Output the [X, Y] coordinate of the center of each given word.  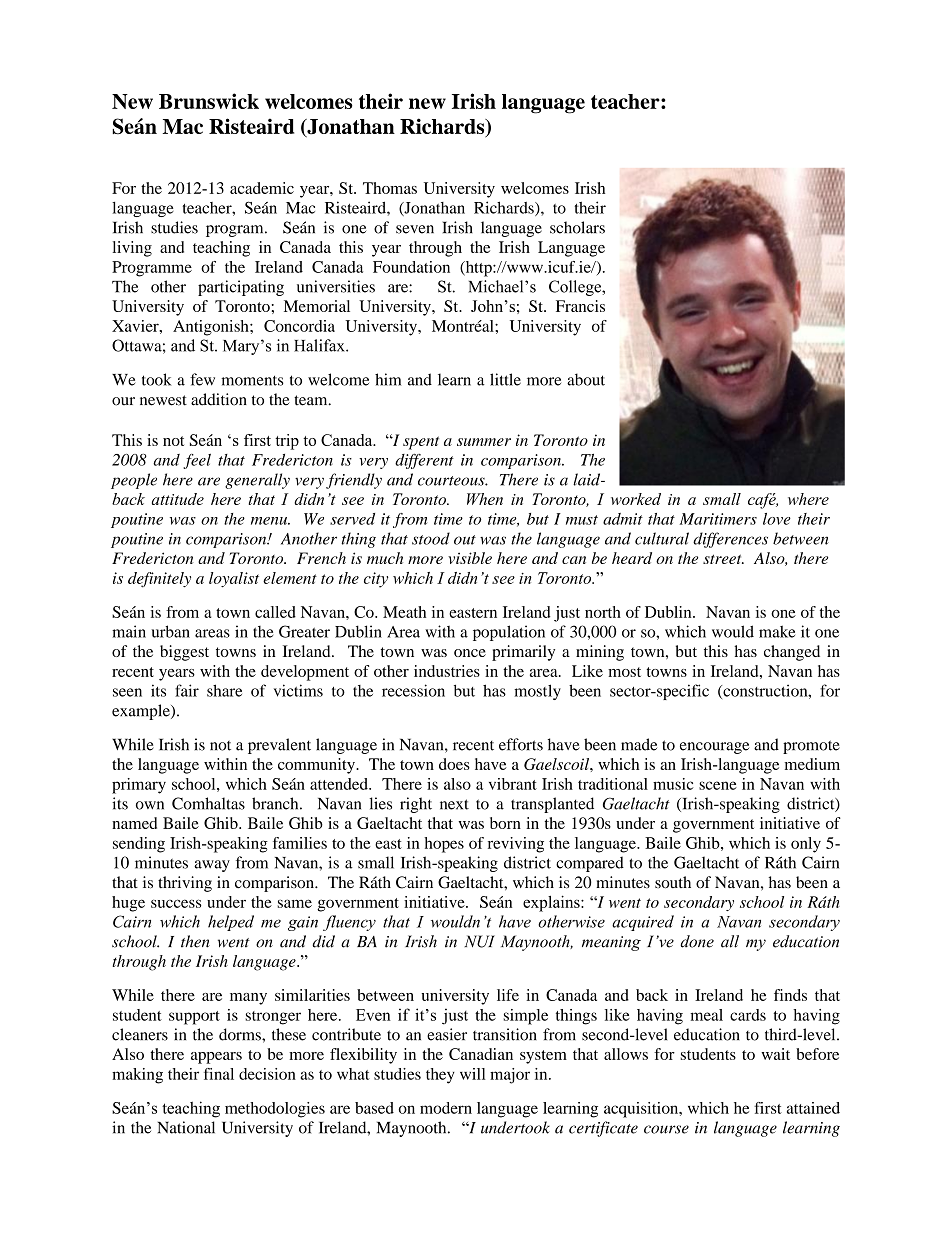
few [202, 379]
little [505, 379]
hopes [444, 845]
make [777, 631]
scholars [577, 227]
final [219, 1074]
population [509, 633]
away [212, 866]
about [586, 379]
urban [170, 631]
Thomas [390, 188]
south [673, 882]
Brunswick [209, 101]
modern [446, 1108]
